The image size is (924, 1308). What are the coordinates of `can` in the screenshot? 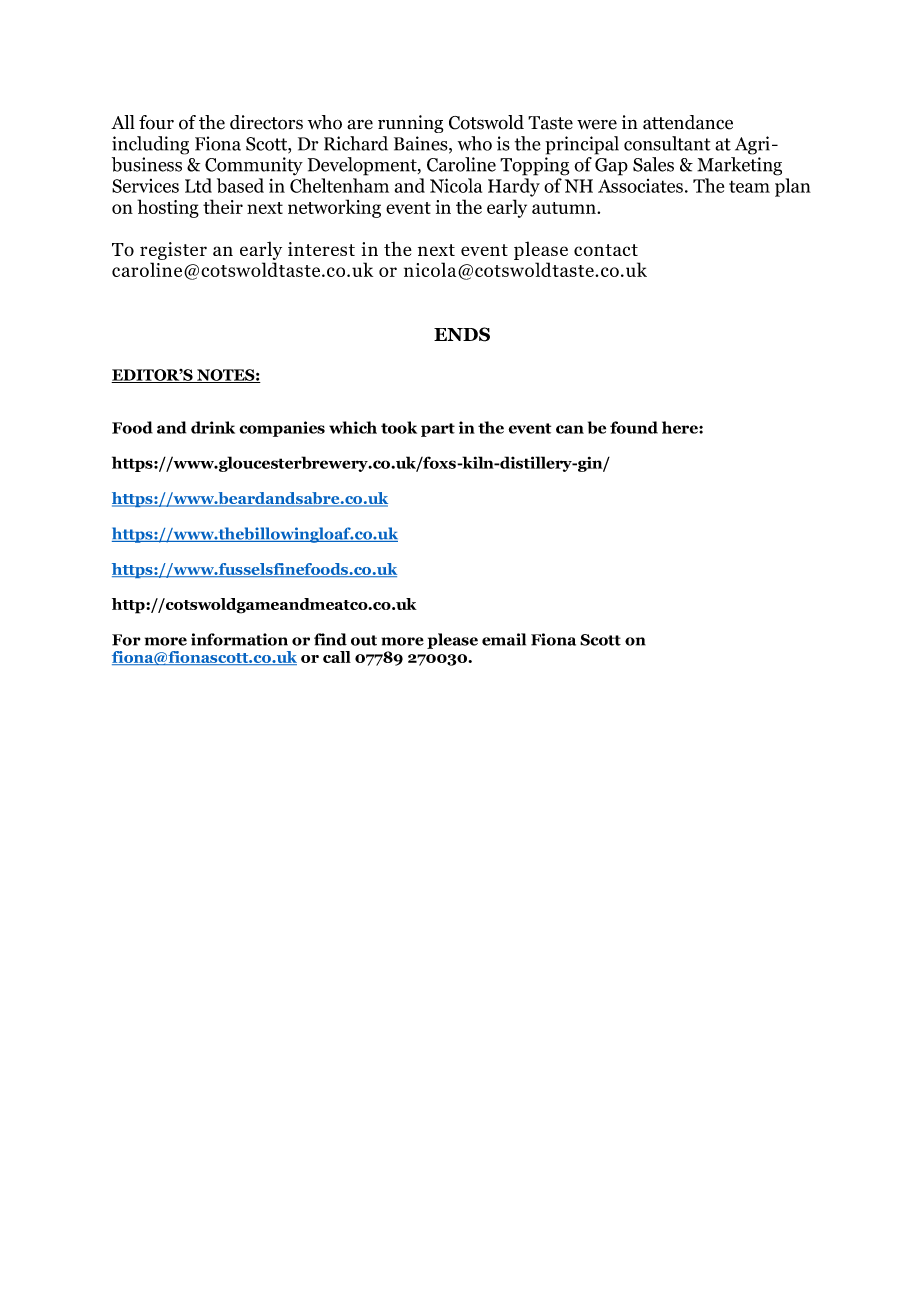 It's located at (570, 429).
